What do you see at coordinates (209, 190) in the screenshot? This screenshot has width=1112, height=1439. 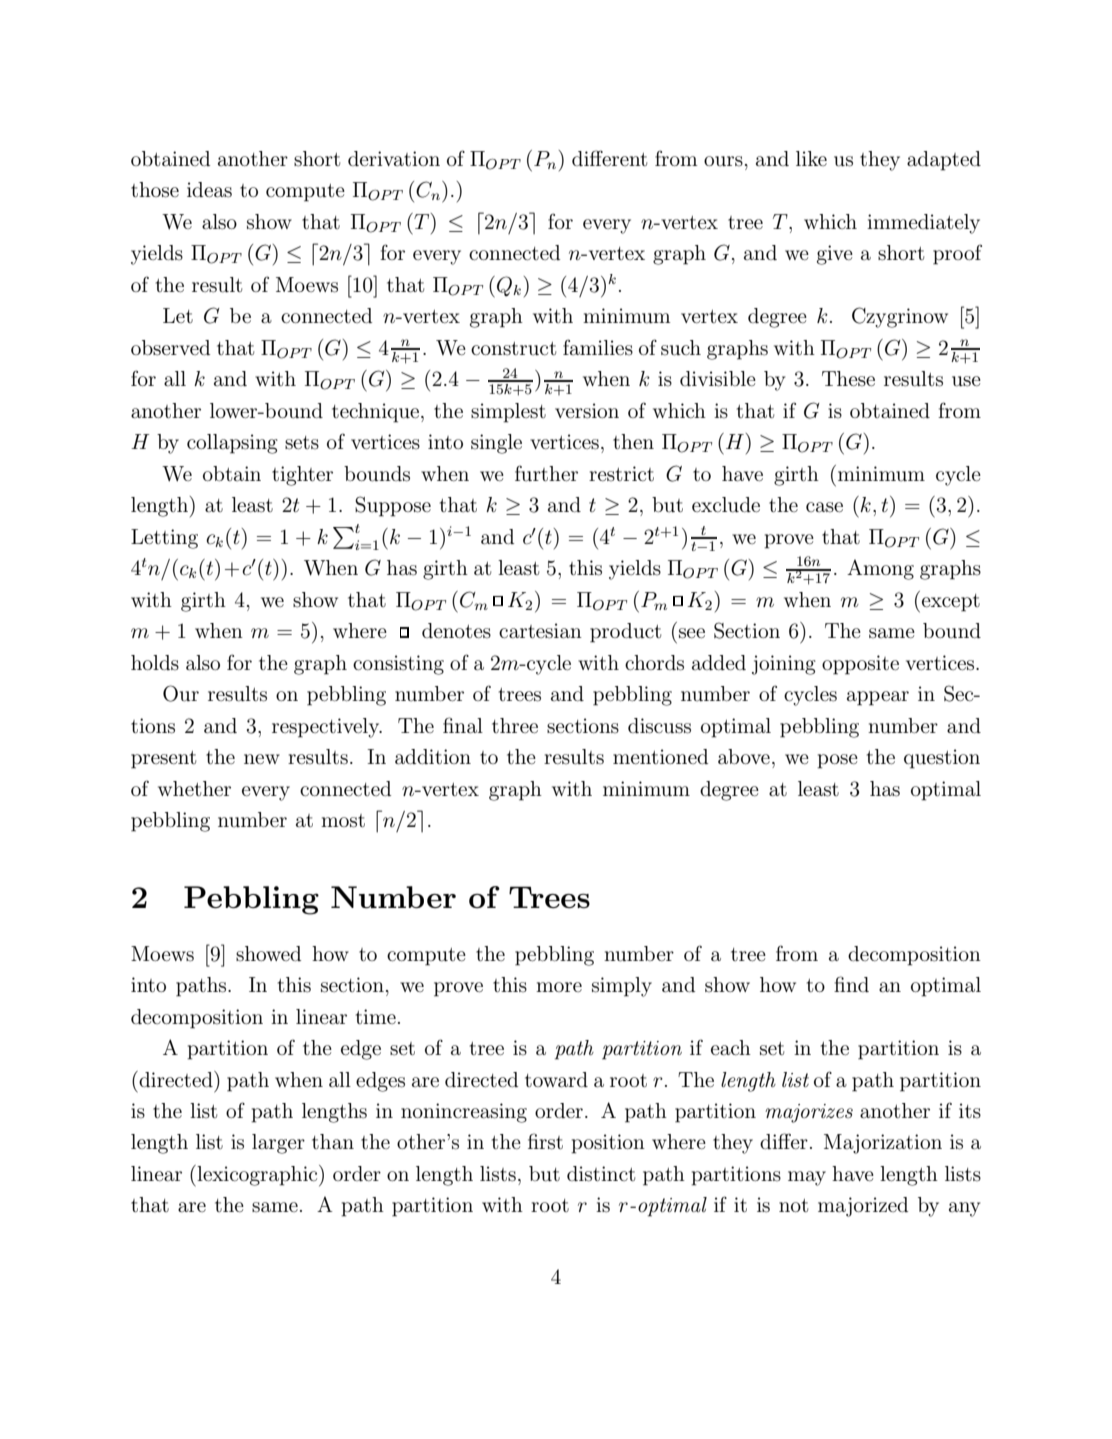 I see `ideas` at bounding box center [209, 190].
